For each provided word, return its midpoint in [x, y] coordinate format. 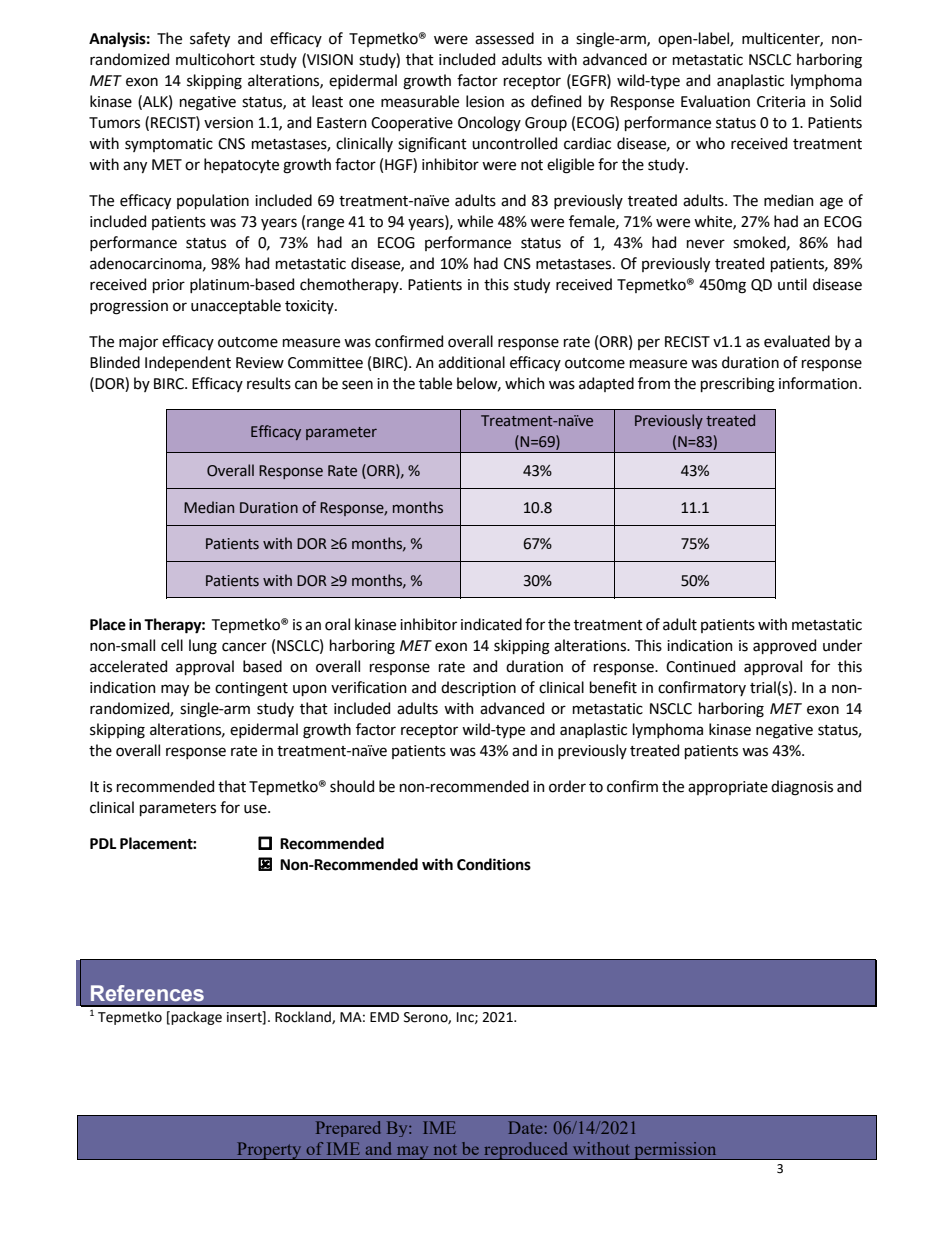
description [478, 688]
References [147, 993]
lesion [485, 101]
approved [784, 646]
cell [172, 645]
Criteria [781, 102]
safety [210, 39]
